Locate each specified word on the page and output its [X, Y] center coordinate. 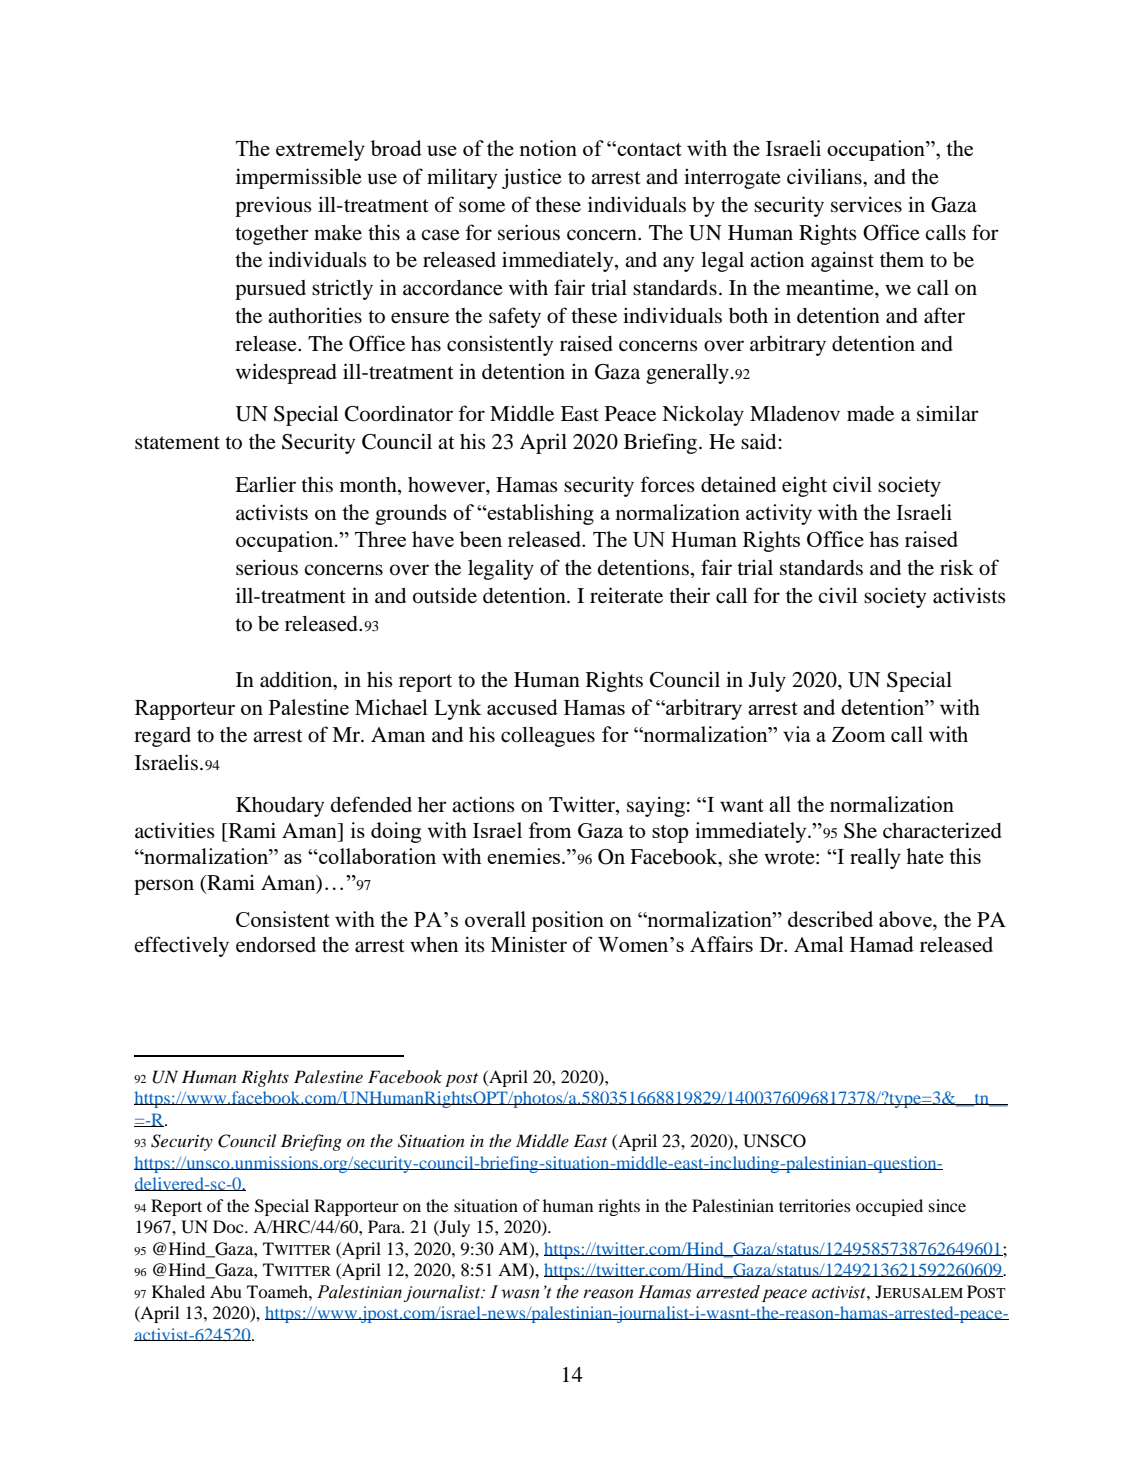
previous [273, 206]
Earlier [265, 484]
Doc [229, 1226]
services [866, 204]
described [830, 919]
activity [779, 514]
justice [532, 178]
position [567, 921]
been [481, 539]
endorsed [276, 945]
